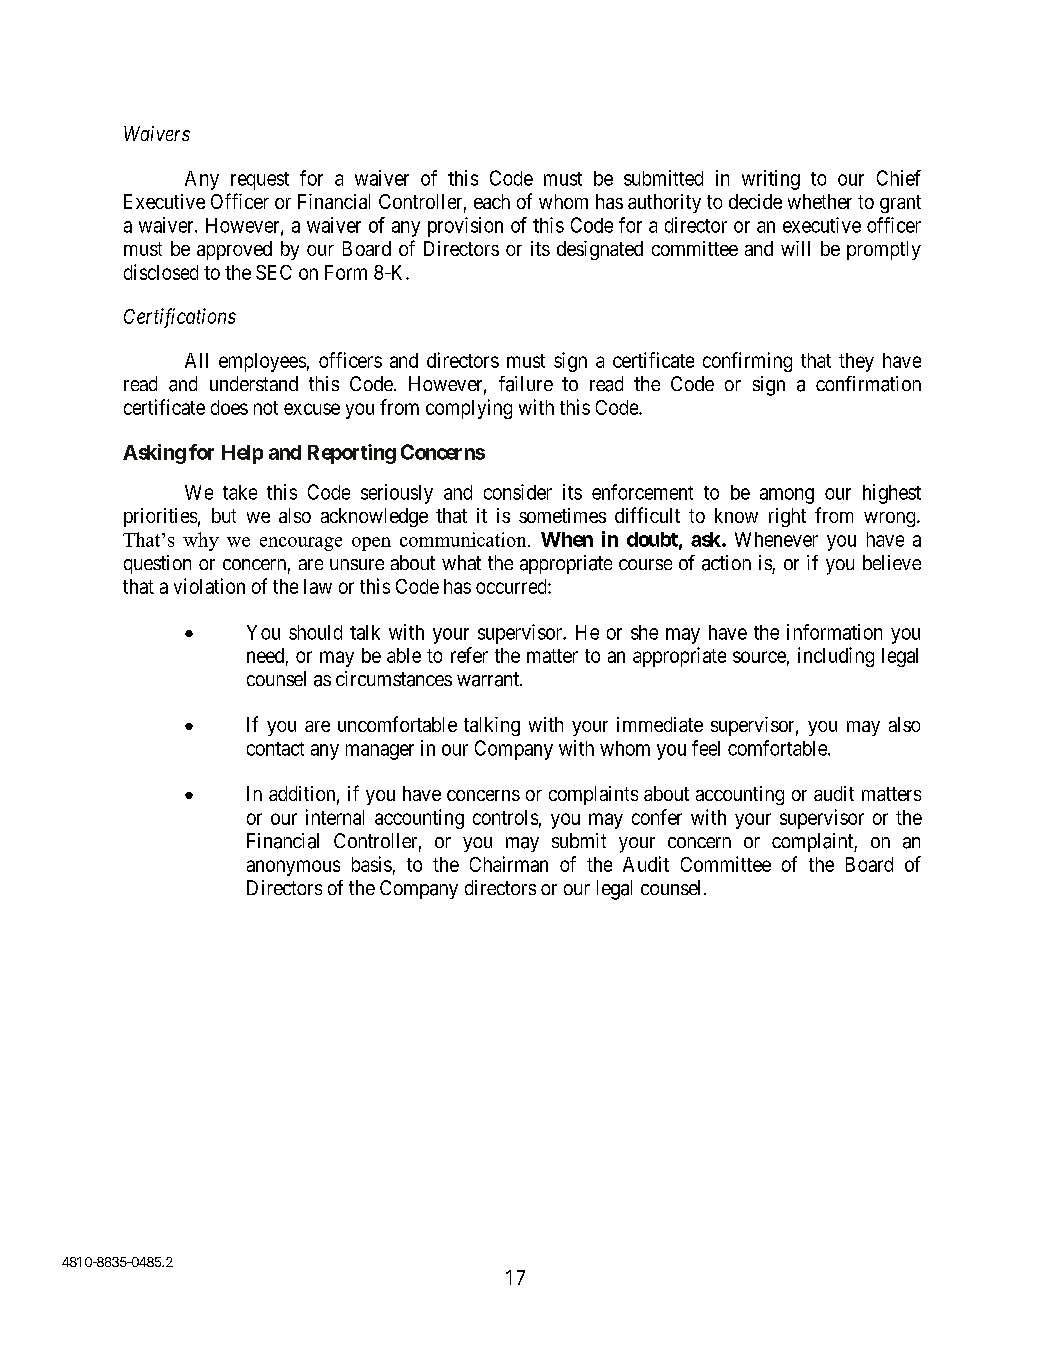  I want to click on refer, so click(469, 655).
